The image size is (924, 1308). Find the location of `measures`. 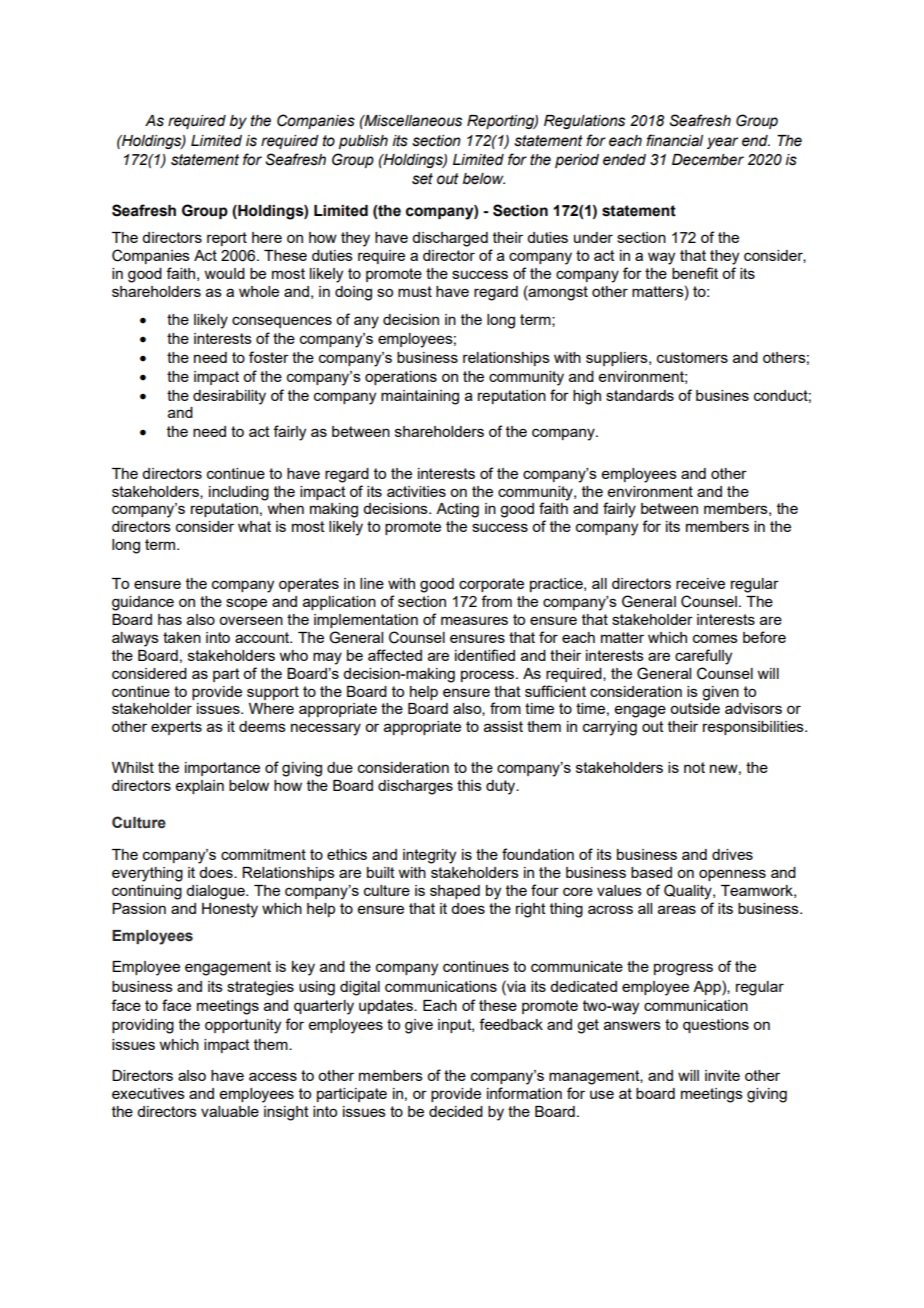

measures is located at coordinates (474, 620).
